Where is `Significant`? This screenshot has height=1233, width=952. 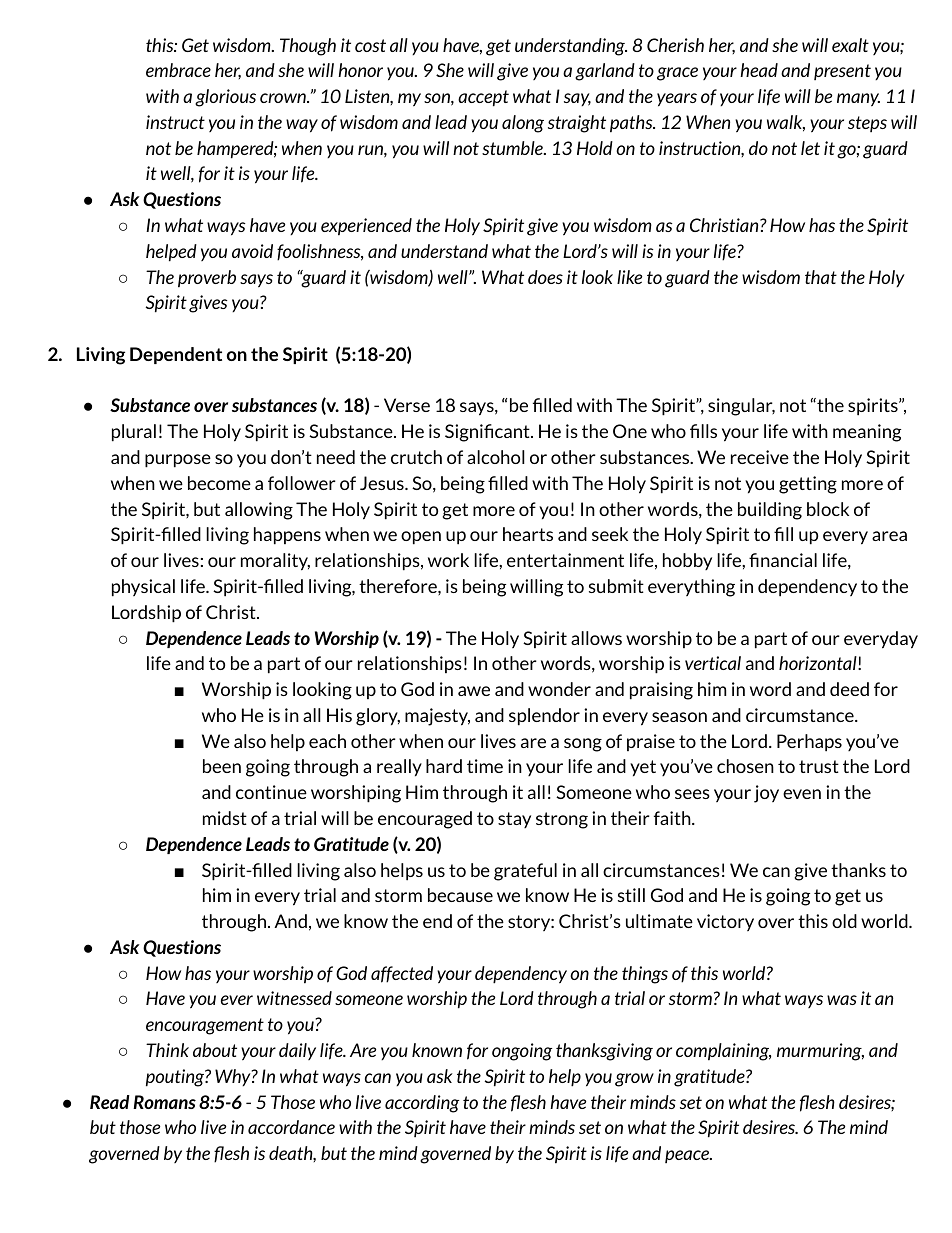 Significant is located at coordinates (488, 433).
